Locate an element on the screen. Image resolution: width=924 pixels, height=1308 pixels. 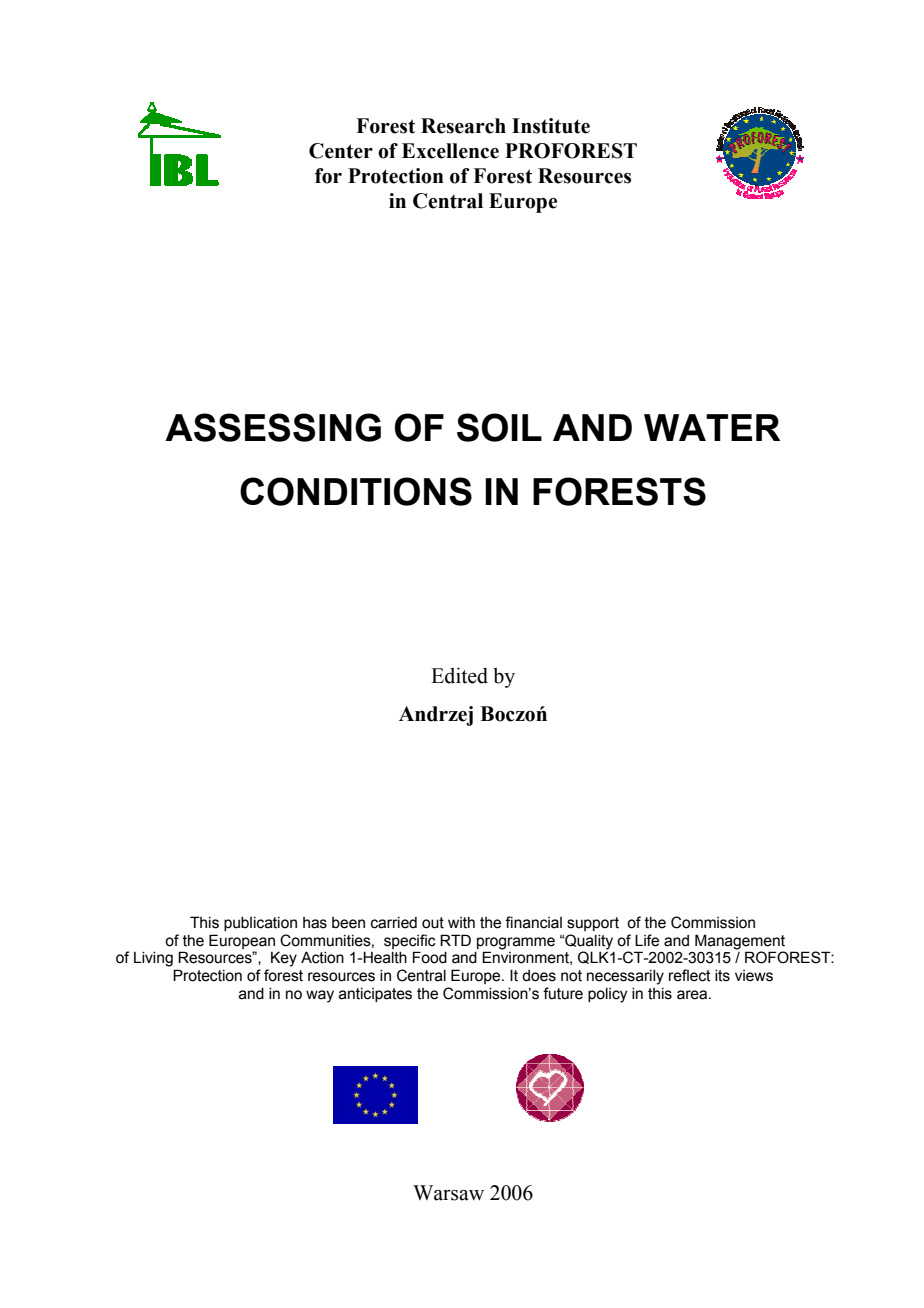
way is located at coordinates (320, 996).
